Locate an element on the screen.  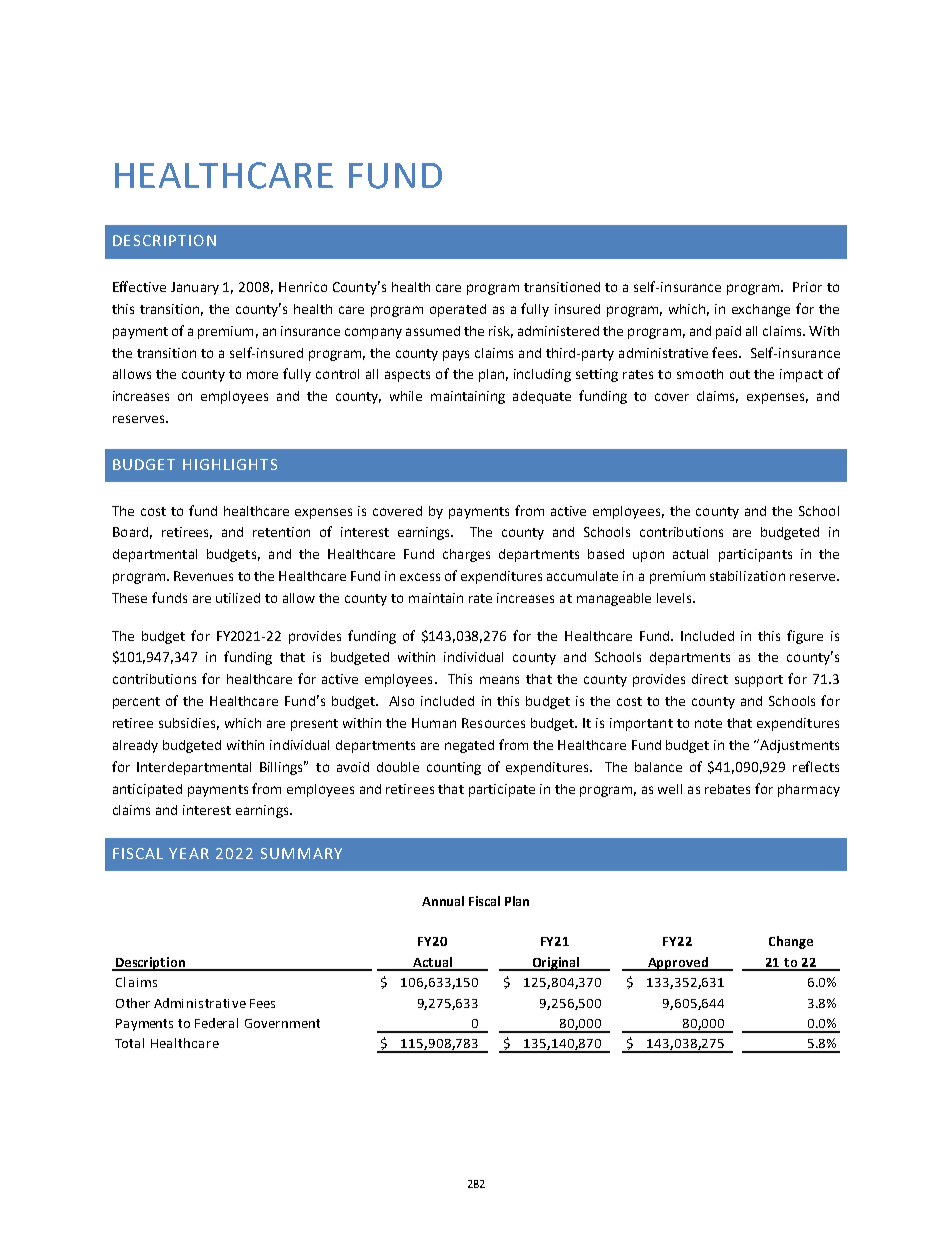
assumed is located at coordinates (433, 331).
